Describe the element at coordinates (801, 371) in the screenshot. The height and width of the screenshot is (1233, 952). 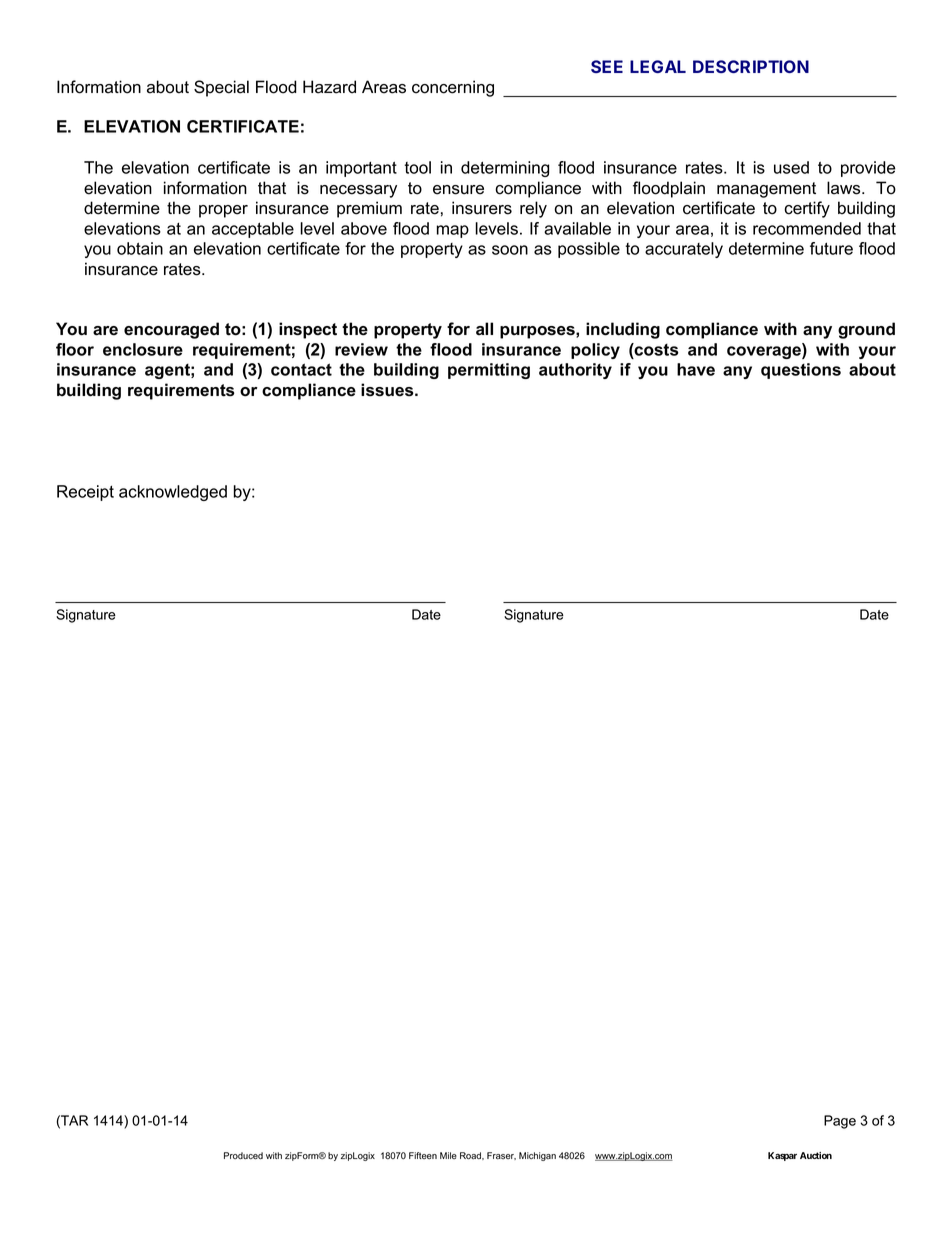
I see `questions` at that location.
